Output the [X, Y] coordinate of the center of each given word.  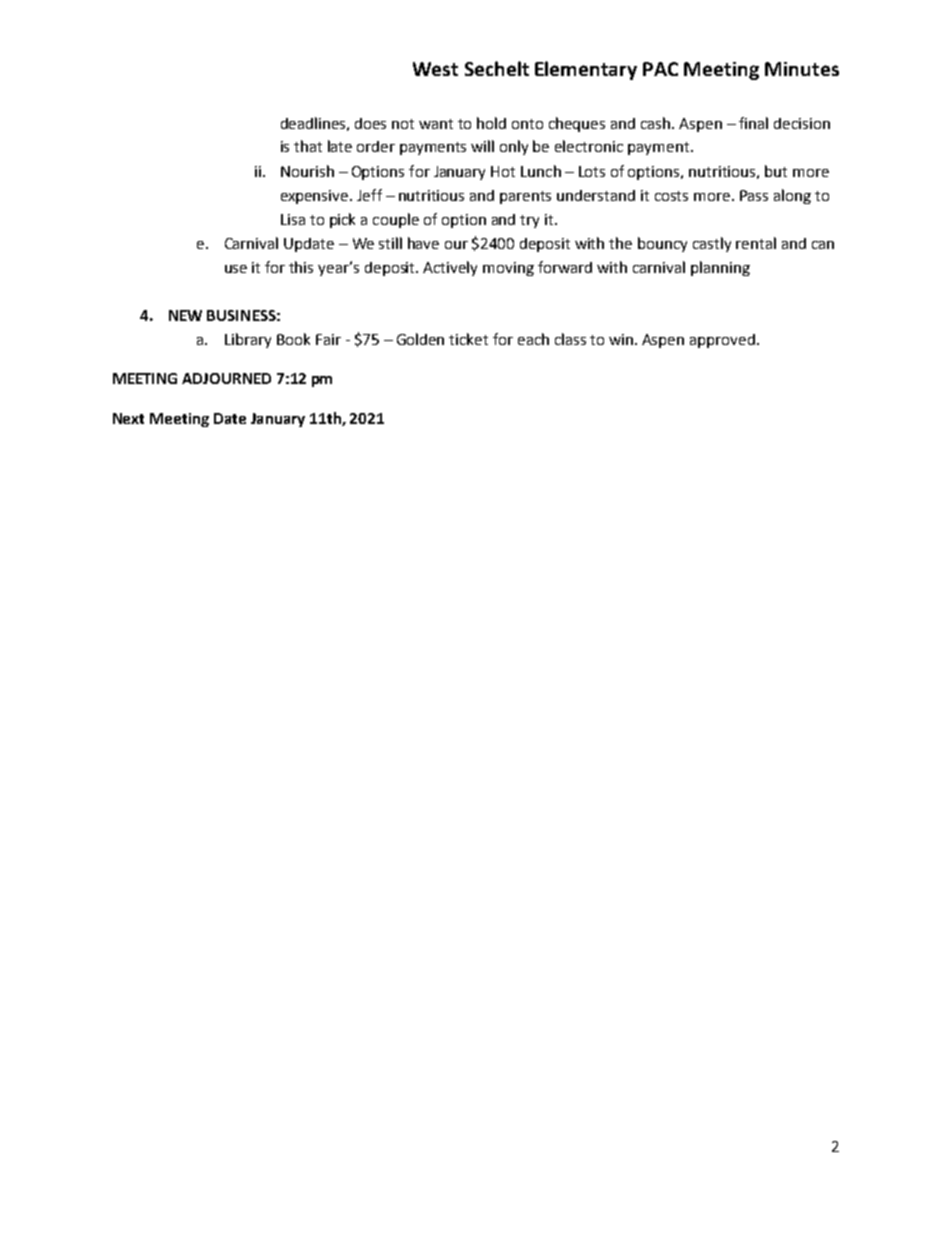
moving [508, 269]
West [435, 69]
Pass [754, 195]
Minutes [802, 69]
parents [525, 197]
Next [128, 418]
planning [720, 268]
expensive [316, 197]
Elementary [586, 70]
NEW [185, 315]
